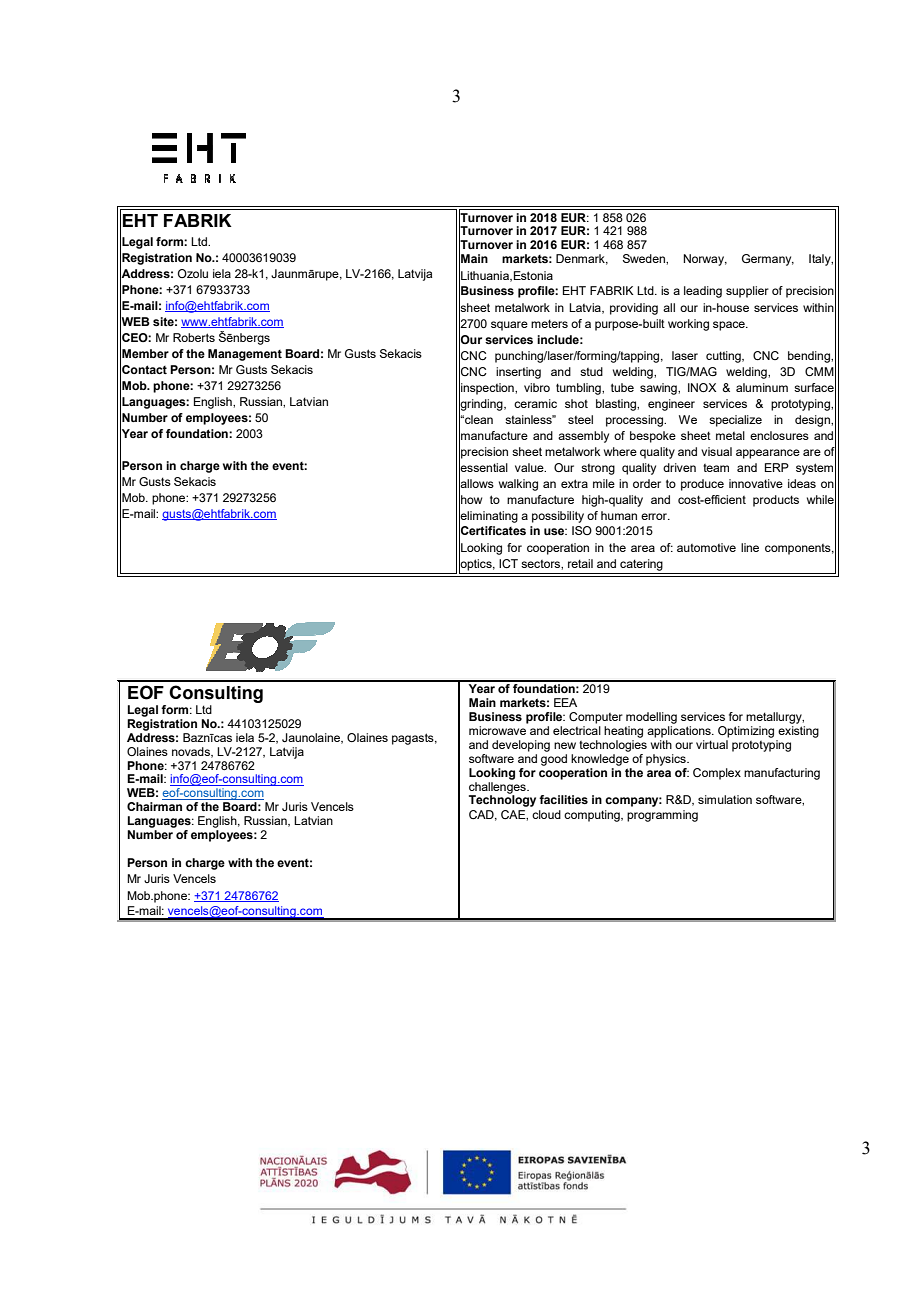  What do you see at coordinates (508, 563) in the screenshot?
I see `ICT` at bounding box center [508, 563].
